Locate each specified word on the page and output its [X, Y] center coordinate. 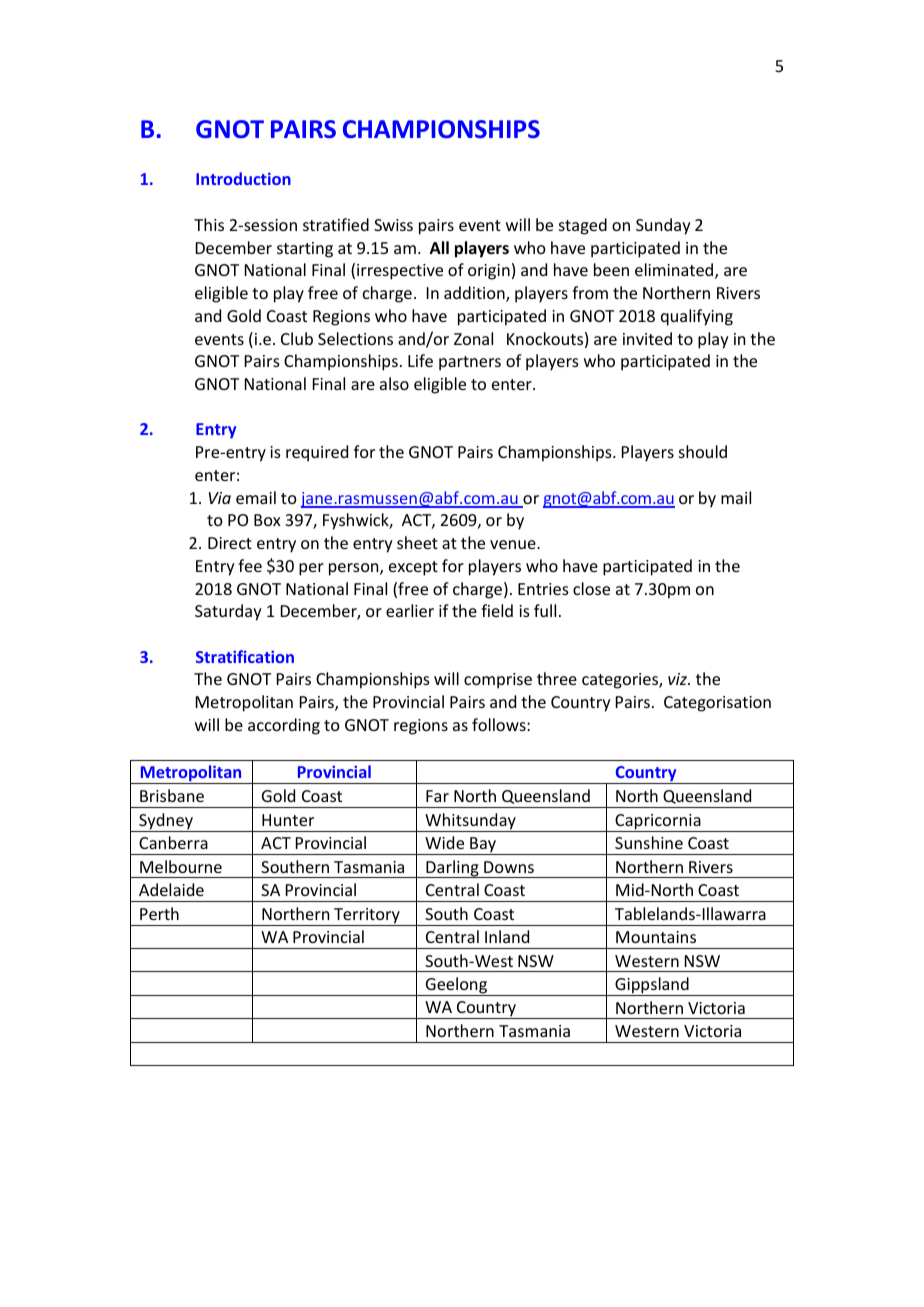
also [394, 383]
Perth [159, 913]
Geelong [456, 986]
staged [583, 226]
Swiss [393, 225]
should [703, 451]
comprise [498, 681]
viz [679, 679]
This [209, 224]
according [284, 726]
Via [220, 498]
